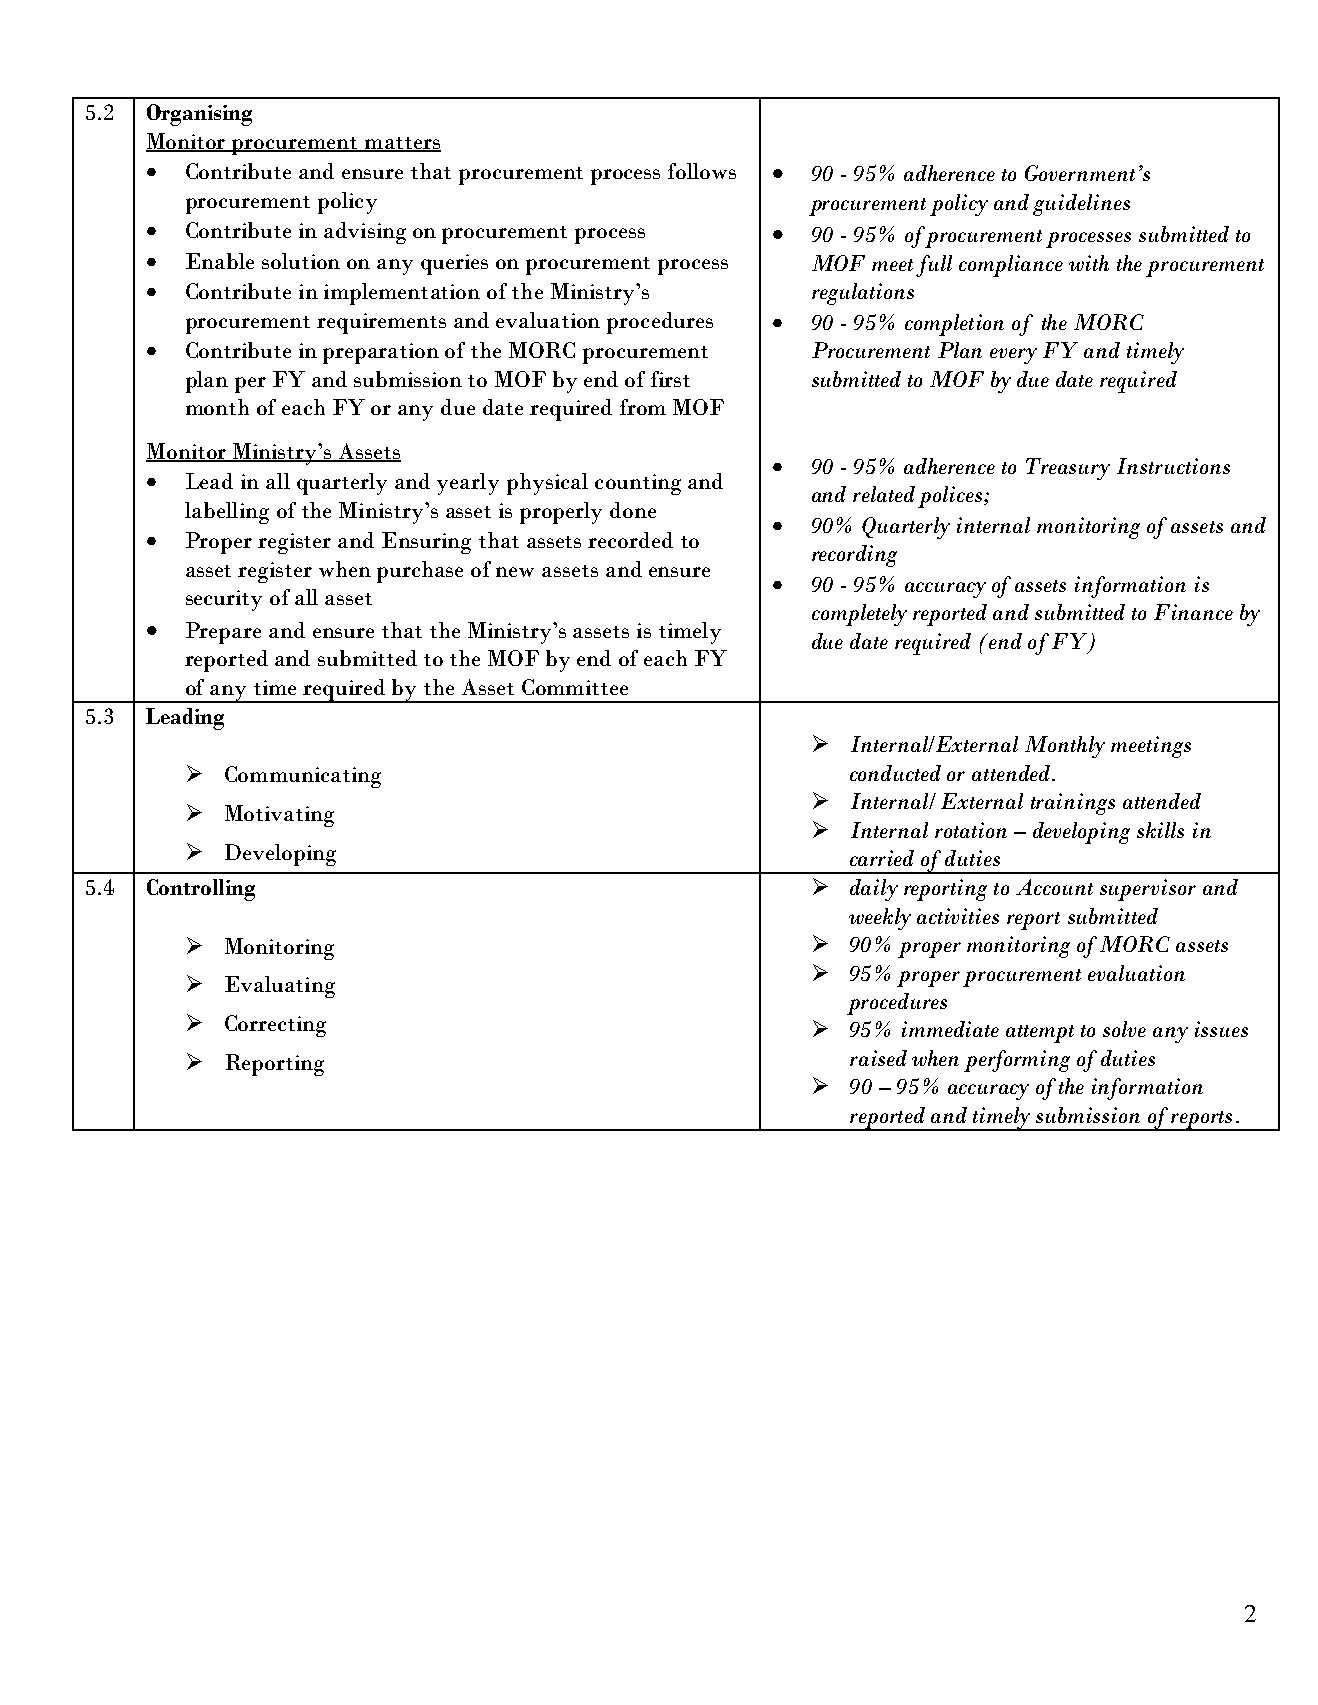 The image size is (1318, 1705). What do you see at coordinates (1124, 1029) in the image?
I see `solve` at bounding box center [1124, 1029].
